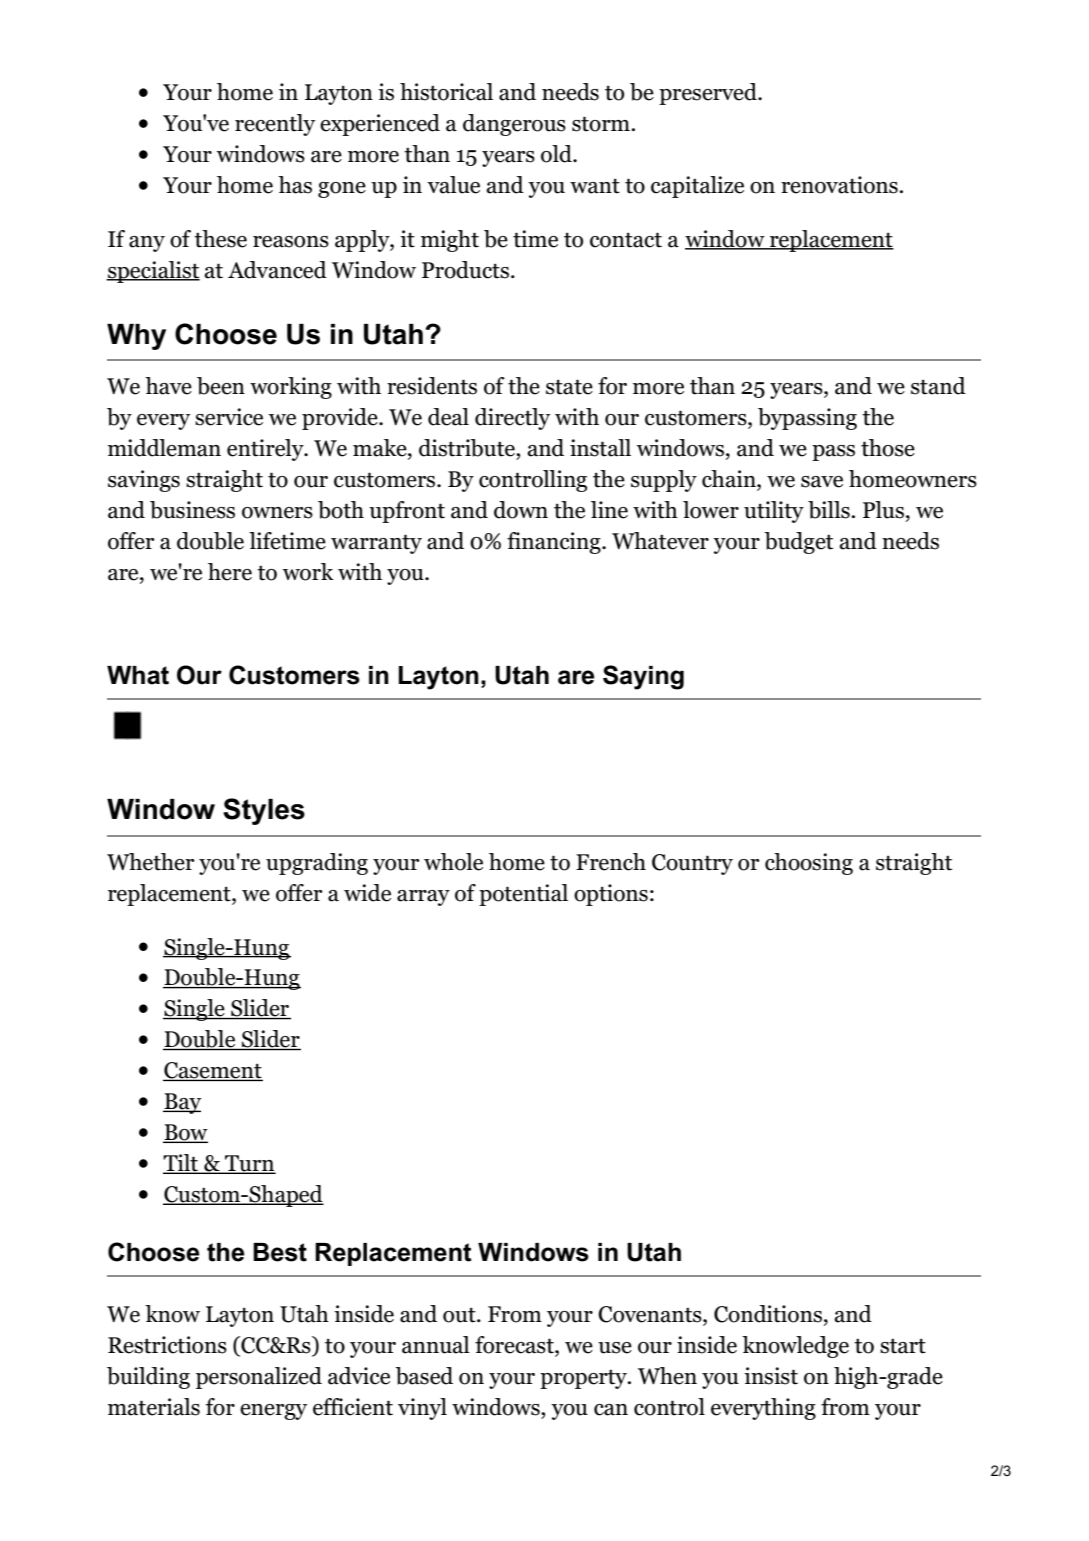 The width and height of the page is (1089, 1541). I want to click on choosing, so click(809, 864).
